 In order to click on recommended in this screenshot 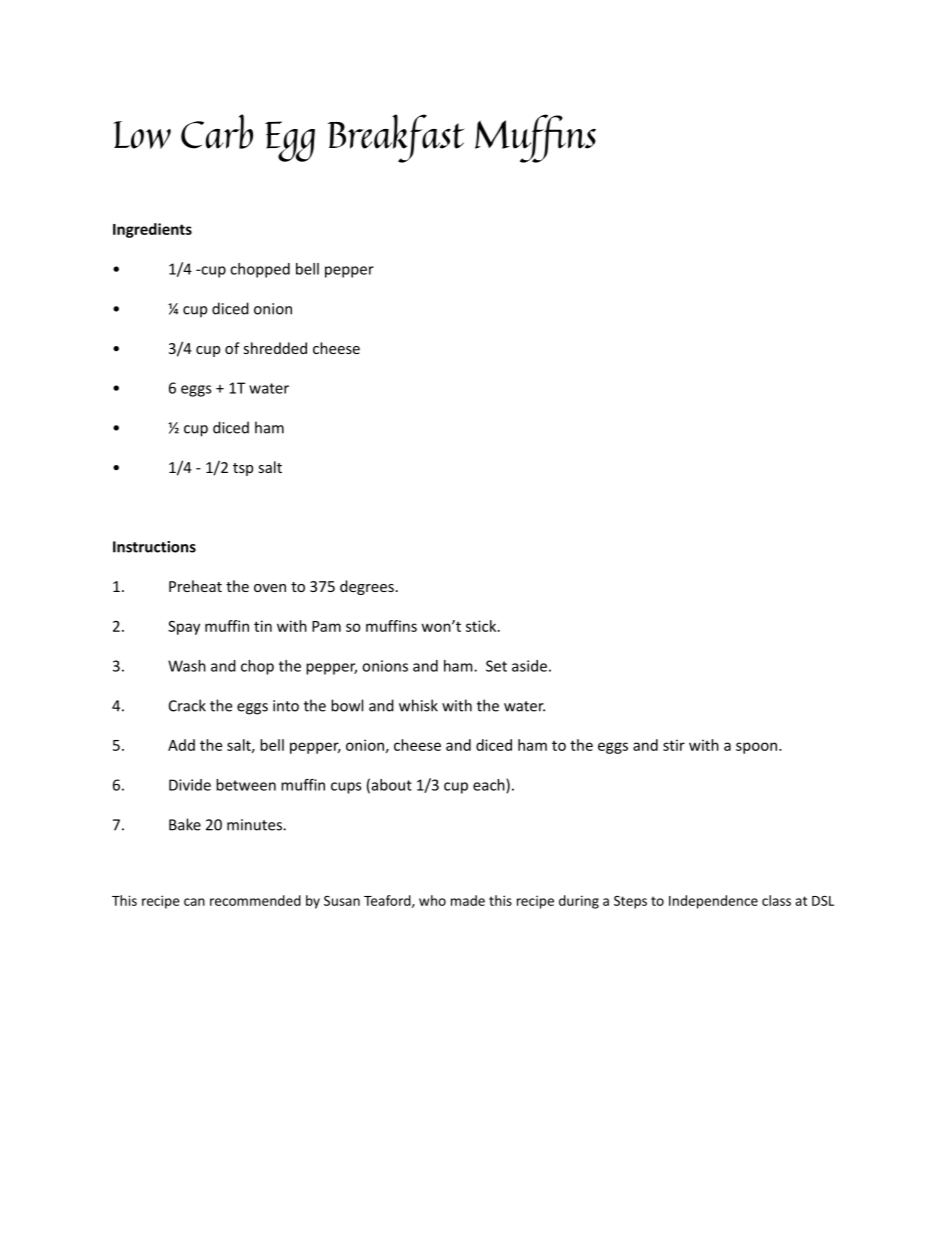, I will do `click(255, 900)`.
